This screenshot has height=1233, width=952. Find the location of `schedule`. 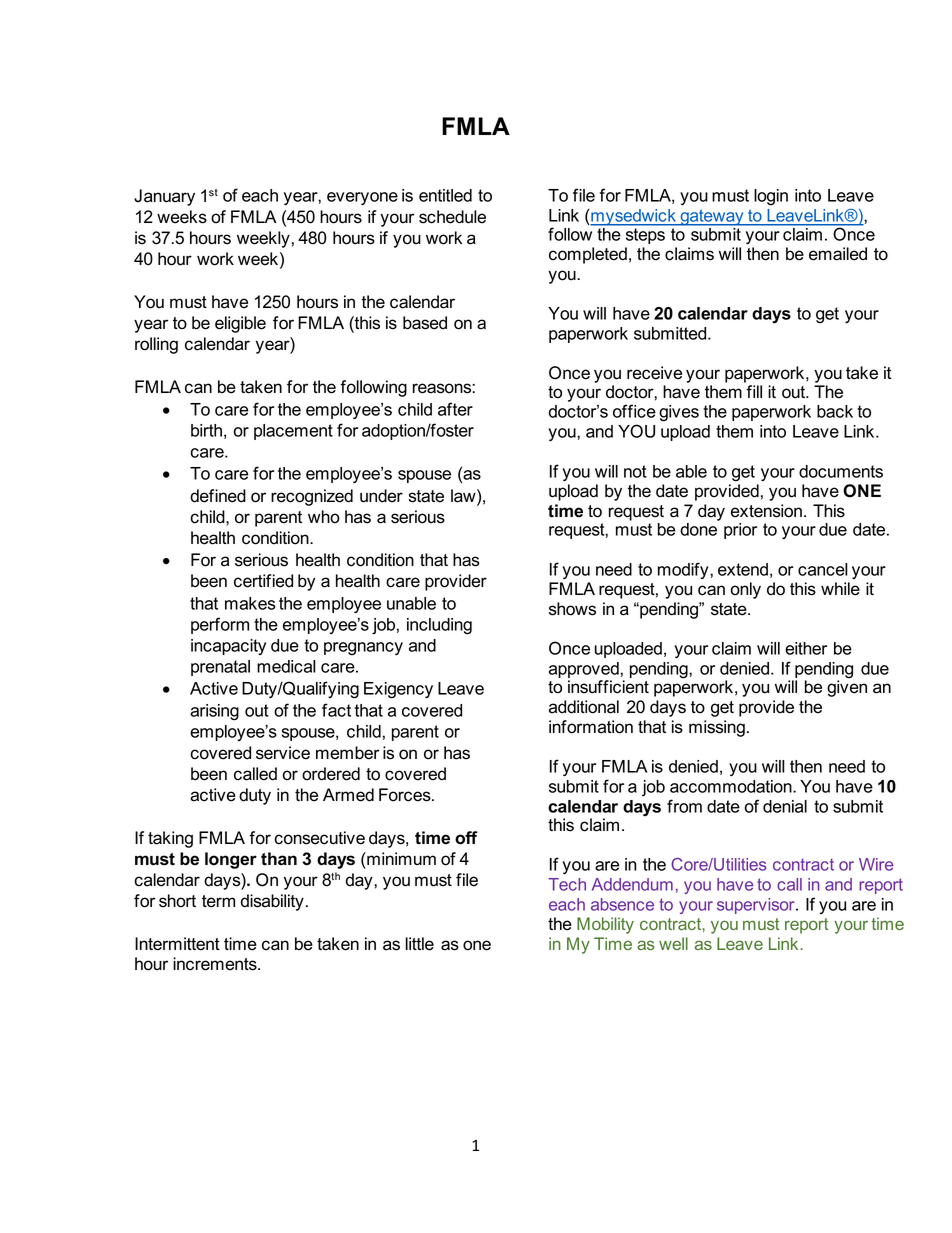

schedule is located at coordinates (452, 217).
